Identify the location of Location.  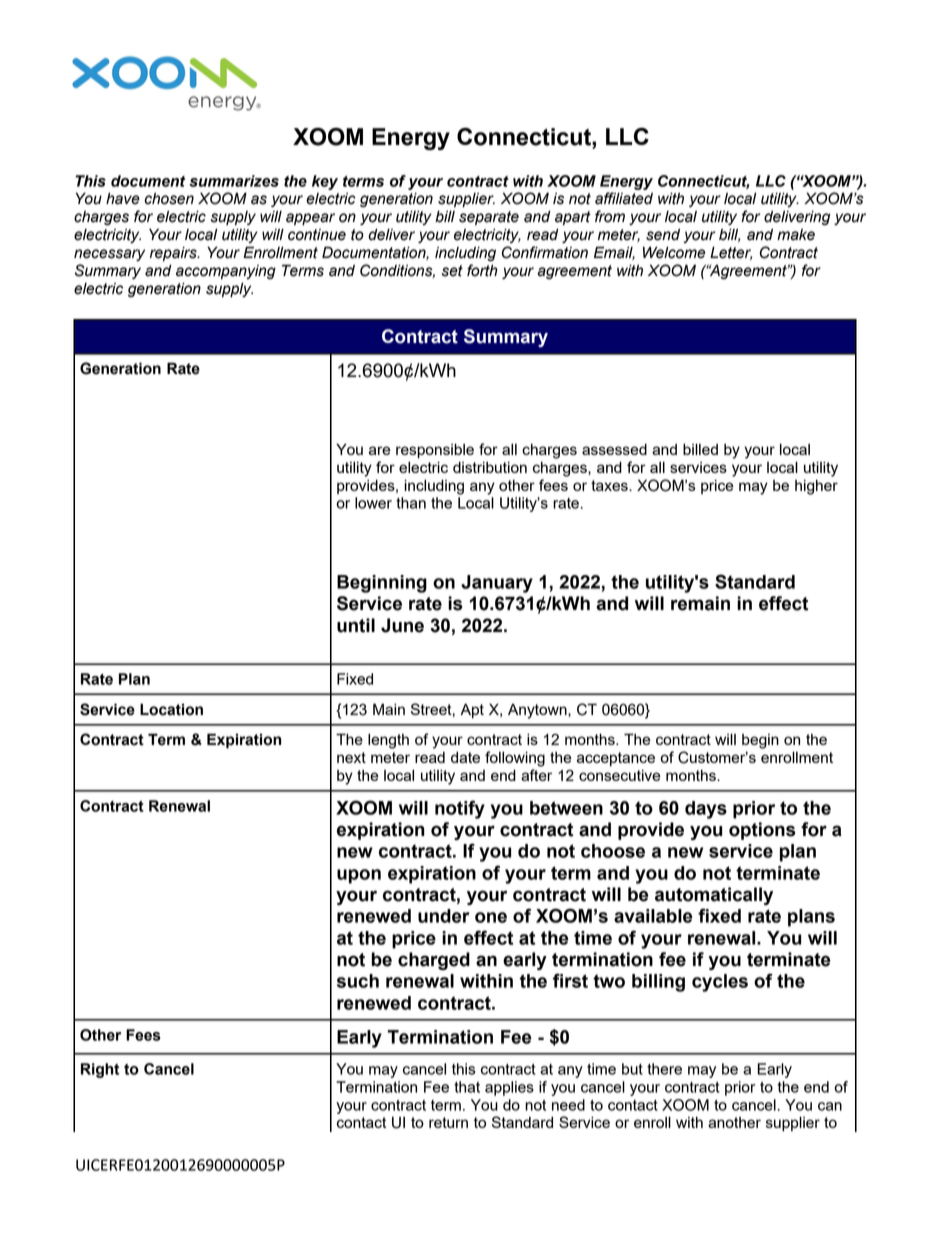
(171, 709).
